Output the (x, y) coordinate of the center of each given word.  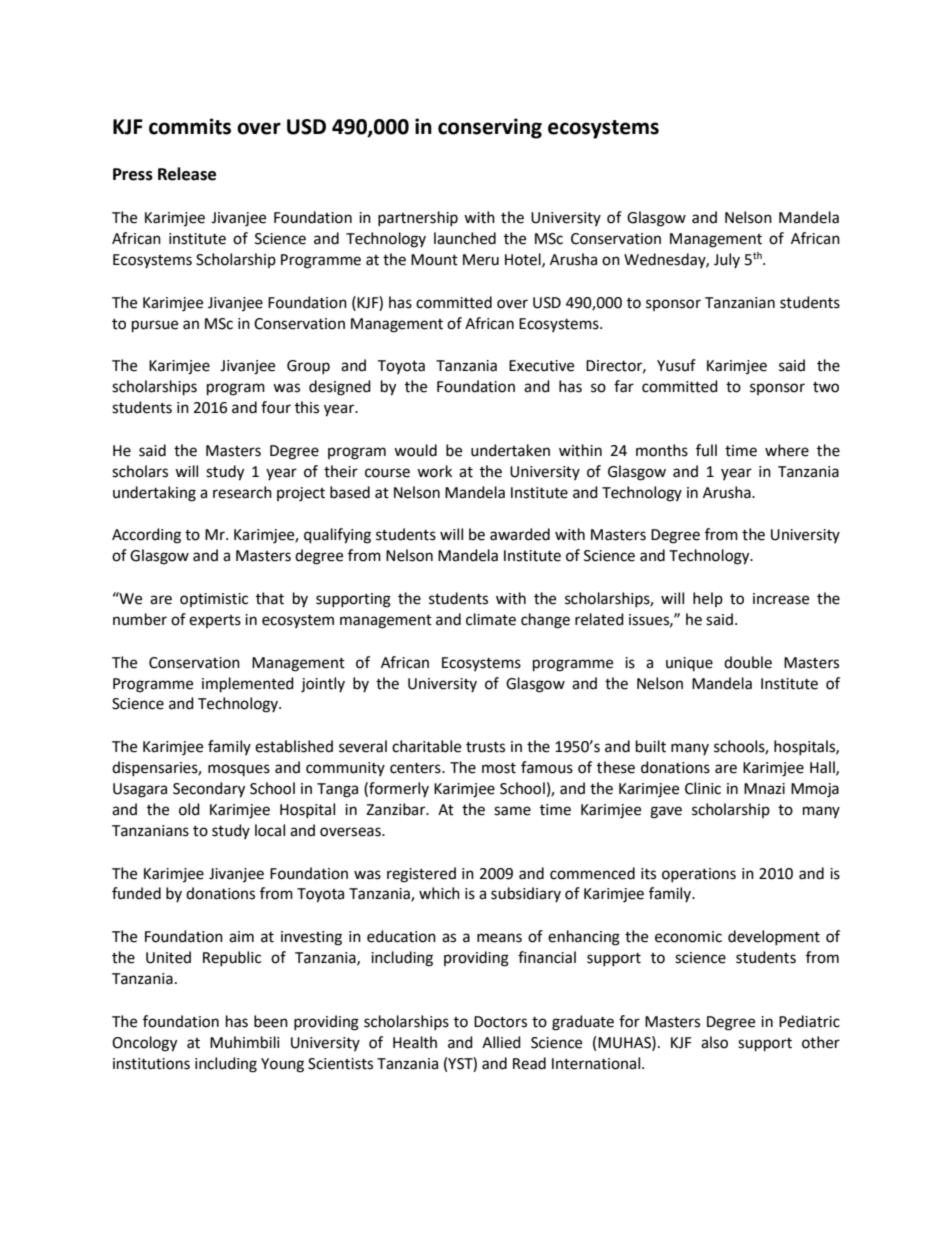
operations (699, 875)
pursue (155, 326)
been (271, 1021)
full (706, 450)
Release (187, 174)
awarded (520, 534)
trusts (485, 747)
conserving (490, 128)
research (242, 492)
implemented (248, 685)
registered (421, 875)
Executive (541, 366)
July (727, 260)
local (270, 830)
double (748, 662)
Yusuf (676, 365)
